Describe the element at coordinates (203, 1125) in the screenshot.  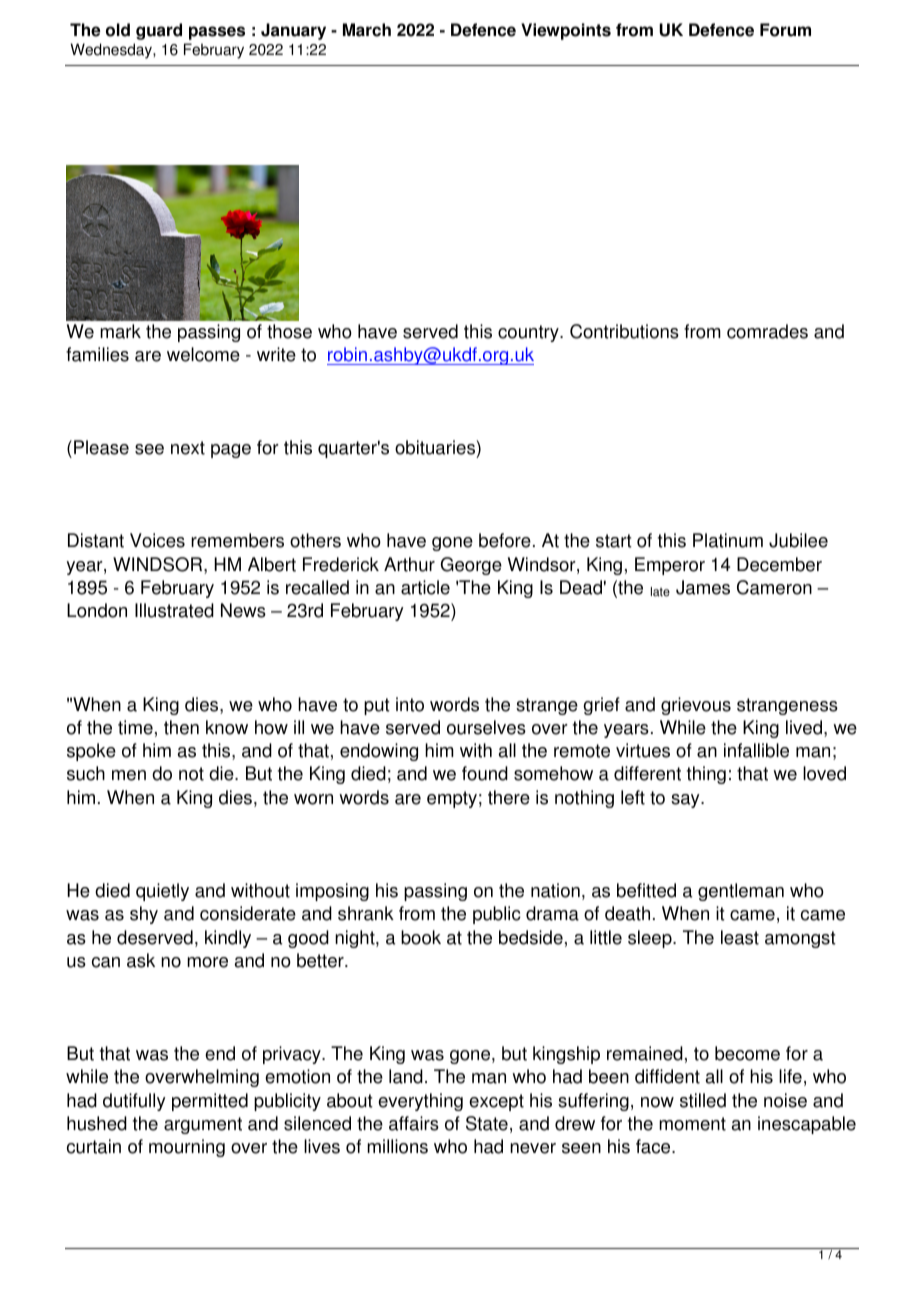
I see `argument` at that location.
